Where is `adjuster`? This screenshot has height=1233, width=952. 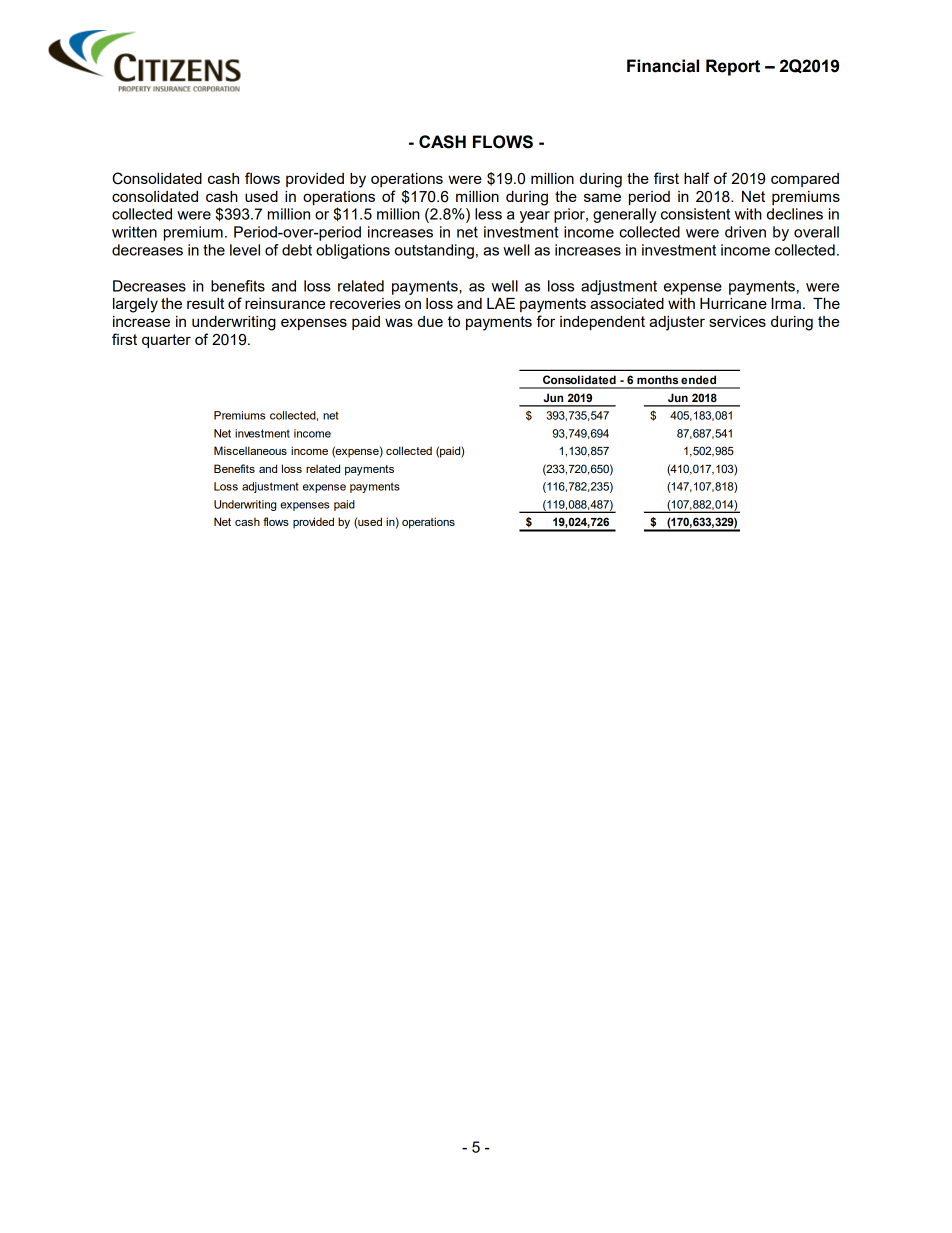 adjuster is located at coordinates (677, 323).
